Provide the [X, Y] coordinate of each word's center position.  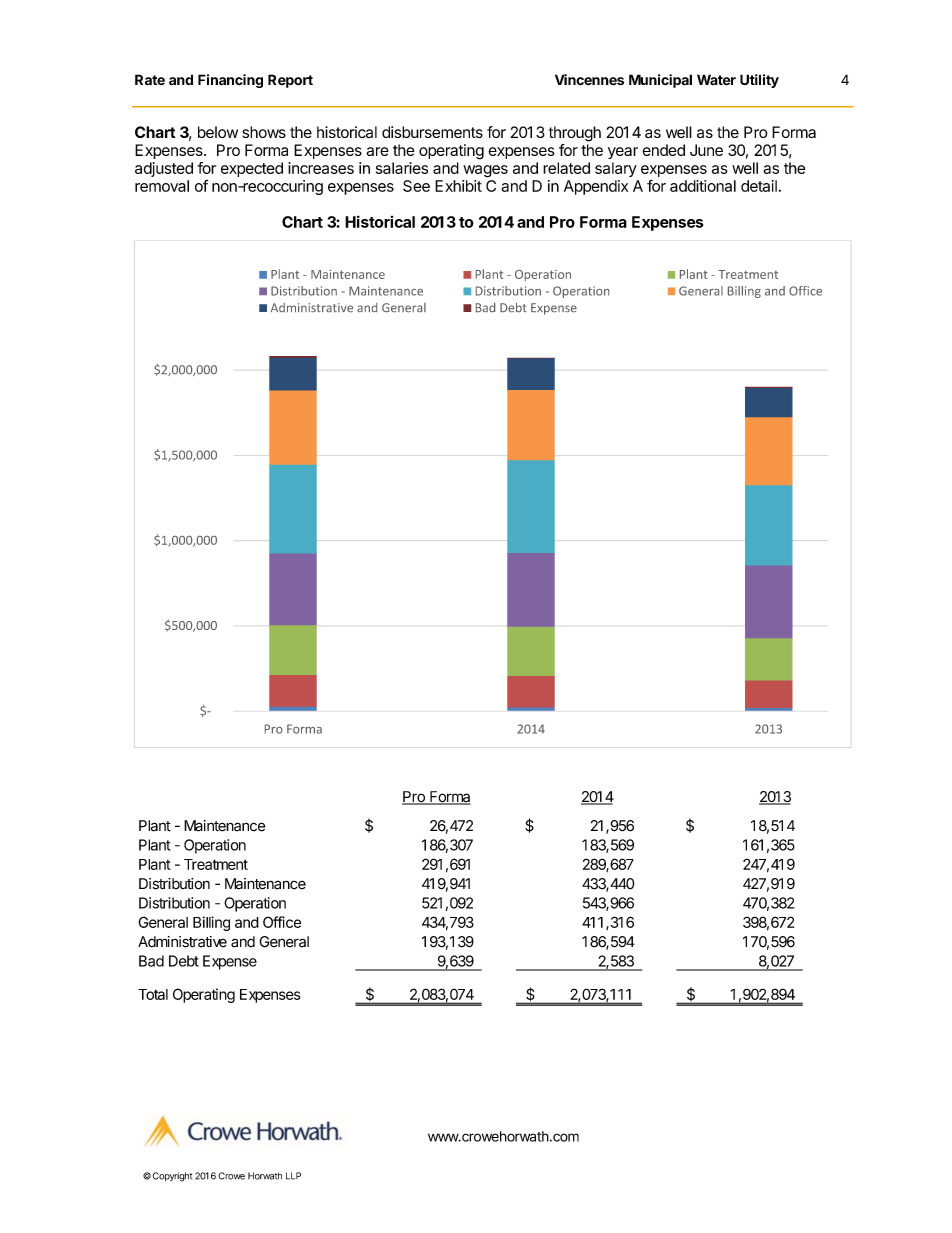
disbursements [432, 132]
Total [153, 994]
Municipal [660, 81]
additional [703, 186]
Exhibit [458, 186]
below [218, 132]
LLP [293, 1176]
